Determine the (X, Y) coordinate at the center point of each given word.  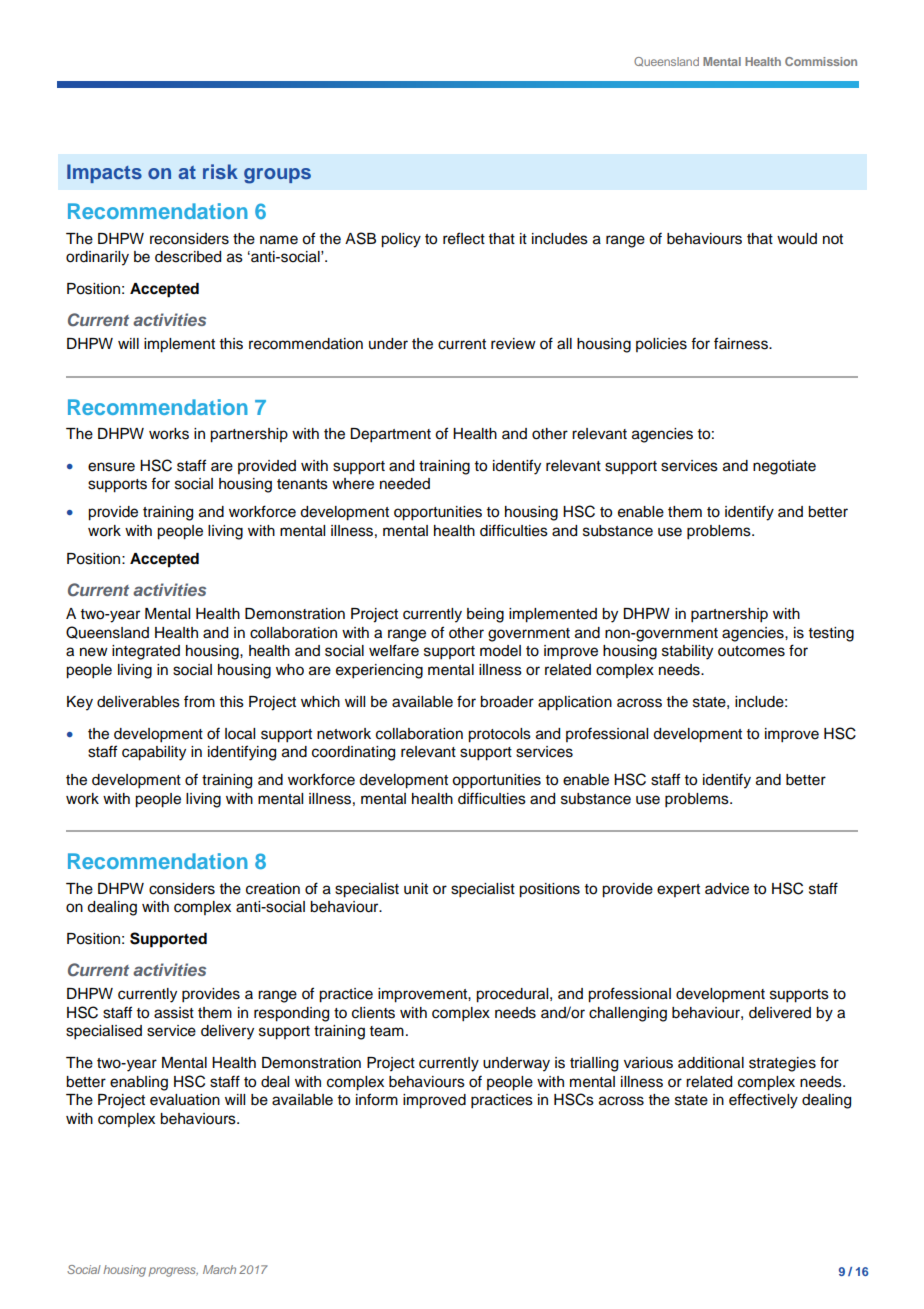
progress (173, 1272)
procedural (513, 995)
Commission (821, 61)
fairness (742, 343)
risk (220, 171)
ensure (111, 467)
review (513, 344)
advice (727, 889)
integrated (146, 652)
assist (174, 1013)
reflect (464, 238)
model (500, 651)
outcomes (751, 651)
